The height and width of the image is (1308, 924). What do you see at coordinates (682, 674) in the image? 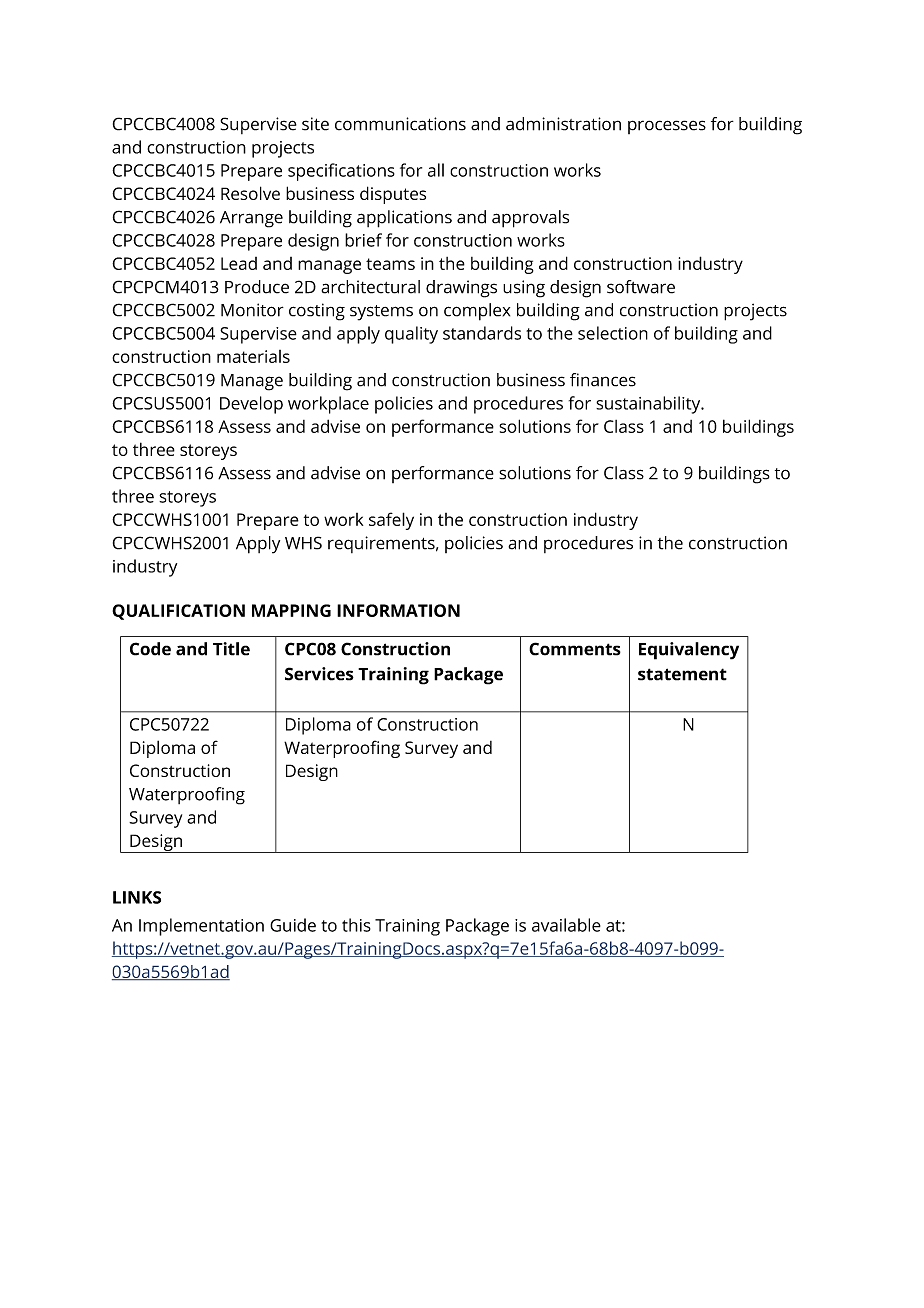
I see `statement` at bounding box center [682, 674].
